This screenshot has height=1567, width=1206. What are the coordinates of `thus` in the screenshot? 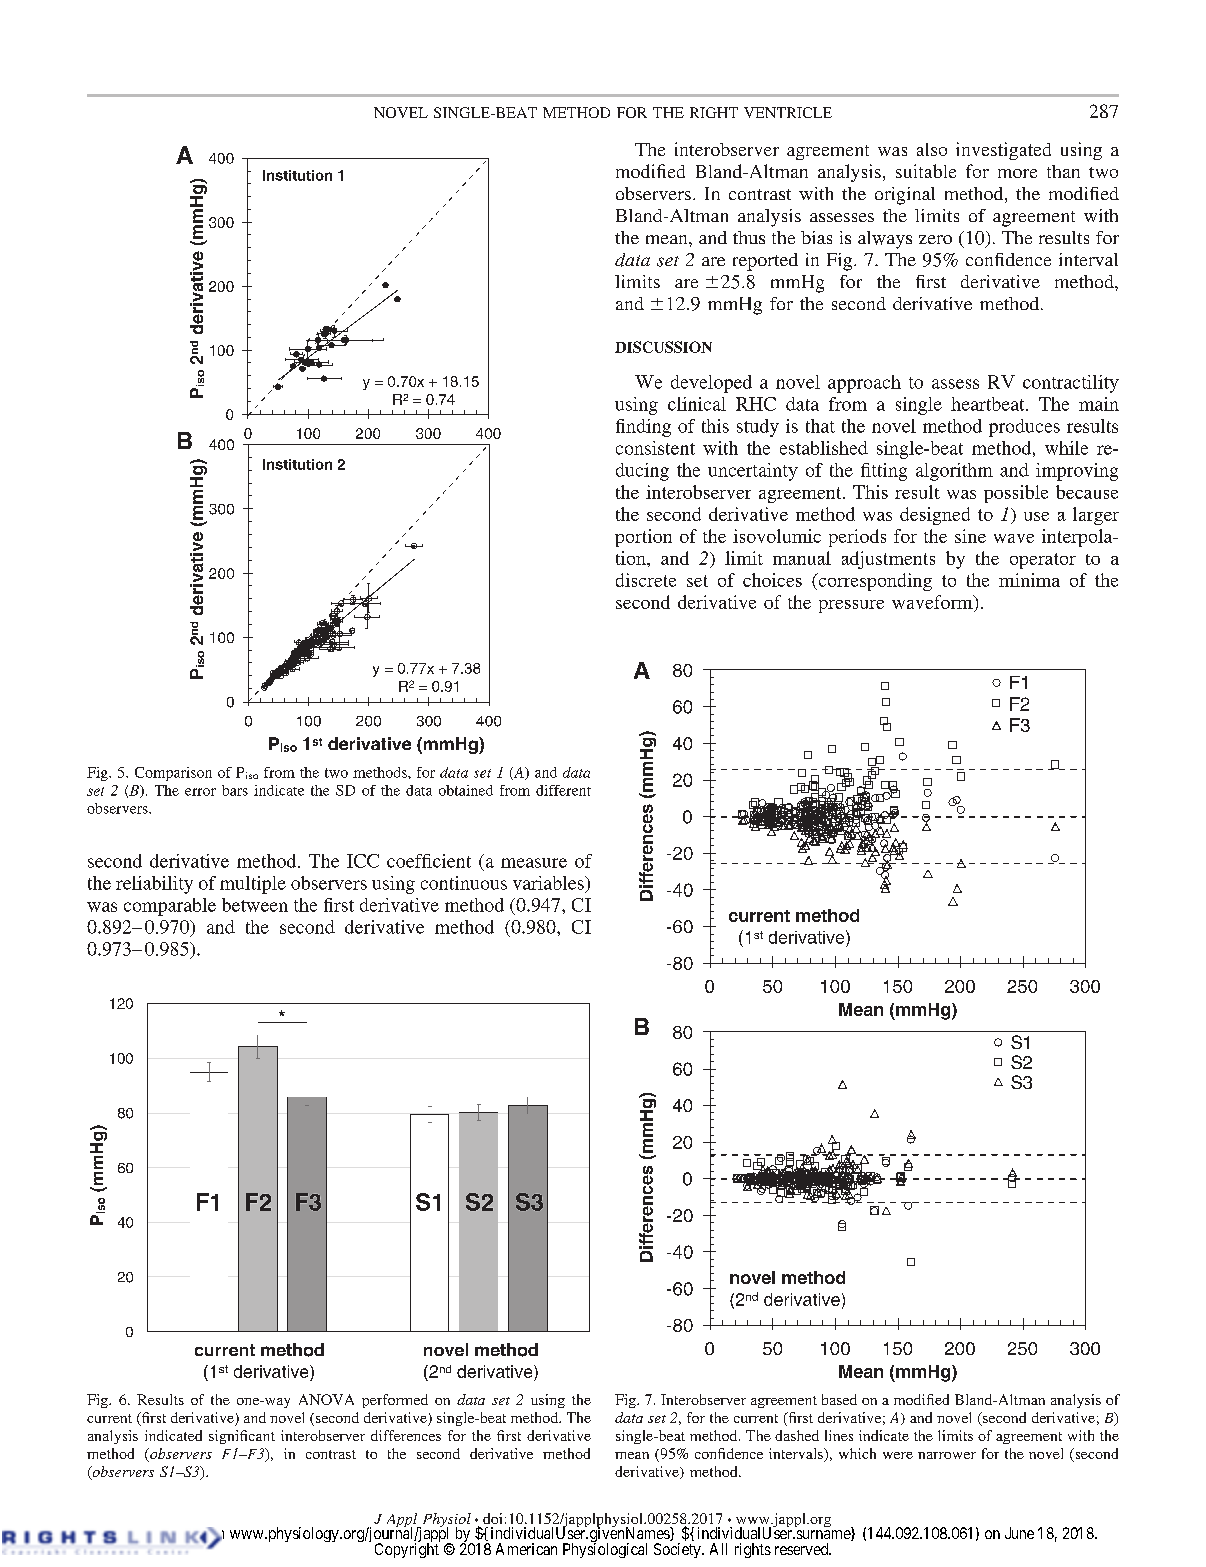 It's located at (749, 237).
